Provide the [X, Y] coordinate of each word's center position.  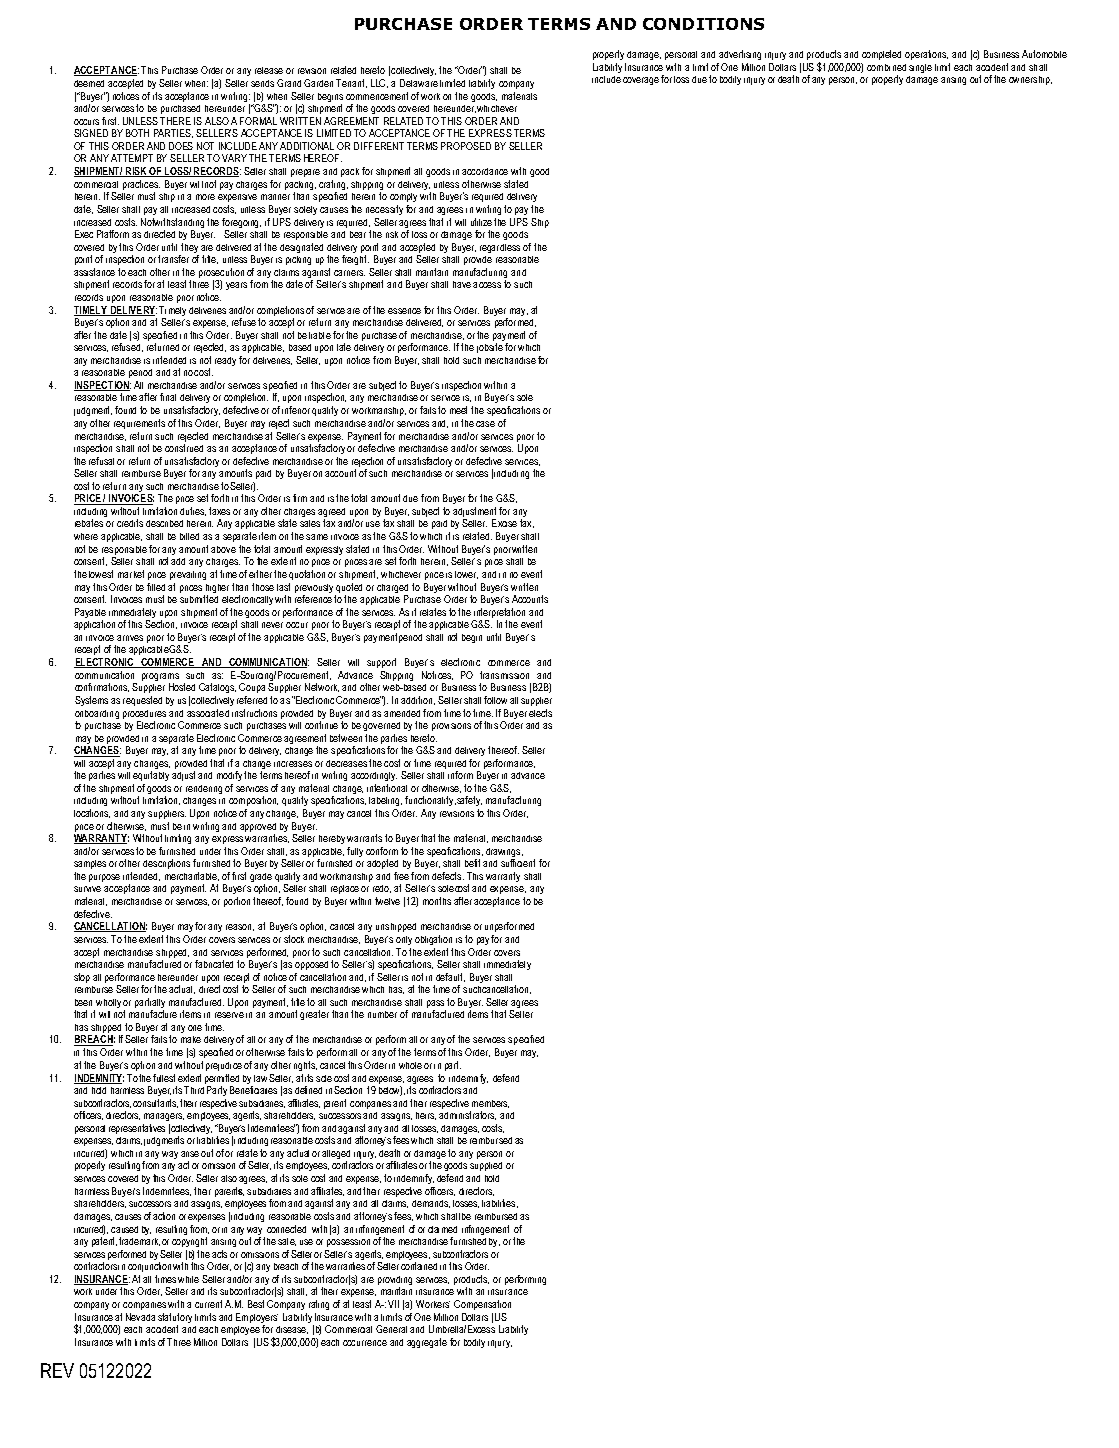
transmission [504, 675]
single [920, 68]
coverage [641, 81]
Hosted [182, 687]
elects [540, 713]
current [208, 1304]
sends [262, 83]
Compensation [482, 1305]
